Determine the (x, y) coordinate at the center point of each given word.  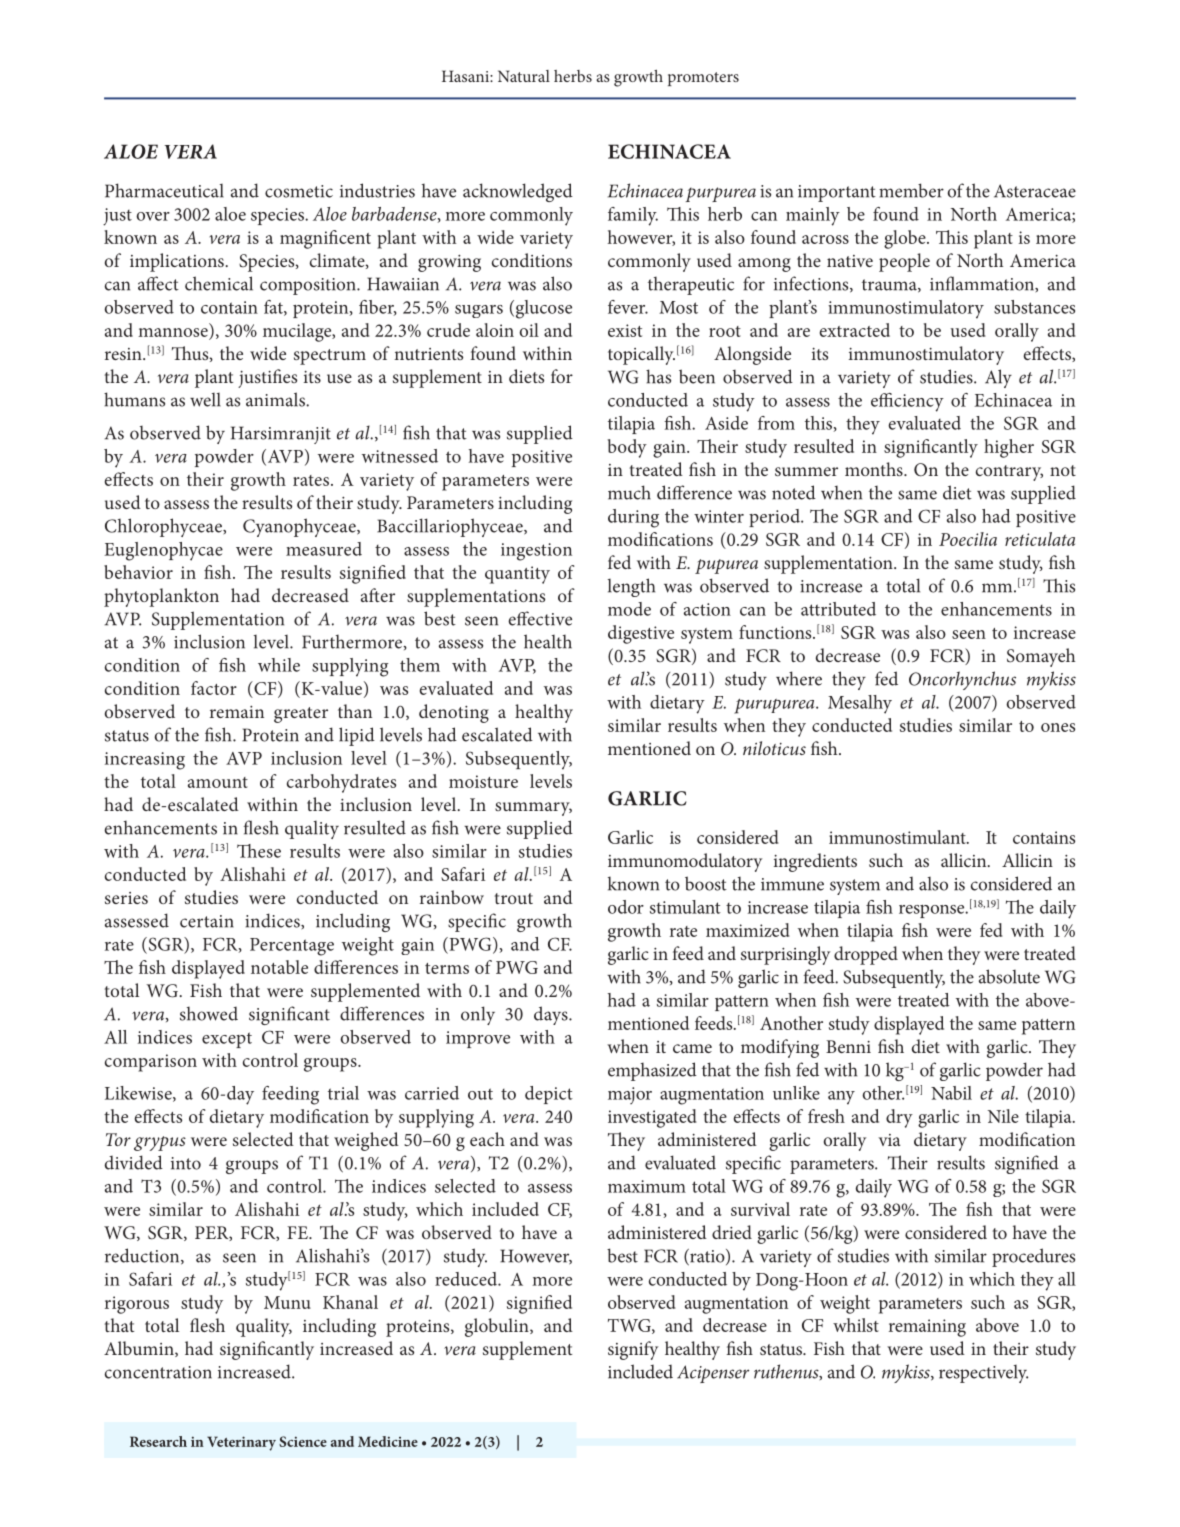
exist (625, 330)
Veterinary (241, 1443)
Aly (998, 378)
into (186, 1163)
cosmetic (299, 191)
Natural (524, 76)
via (889, 1140)
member (911, 190)
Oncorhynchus (962, 680)
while (279, 665)
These (259, 851)
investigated (652, 1118)
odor (626, 907)
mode (629, 609)
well (205, 400)
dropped (866, 955)
